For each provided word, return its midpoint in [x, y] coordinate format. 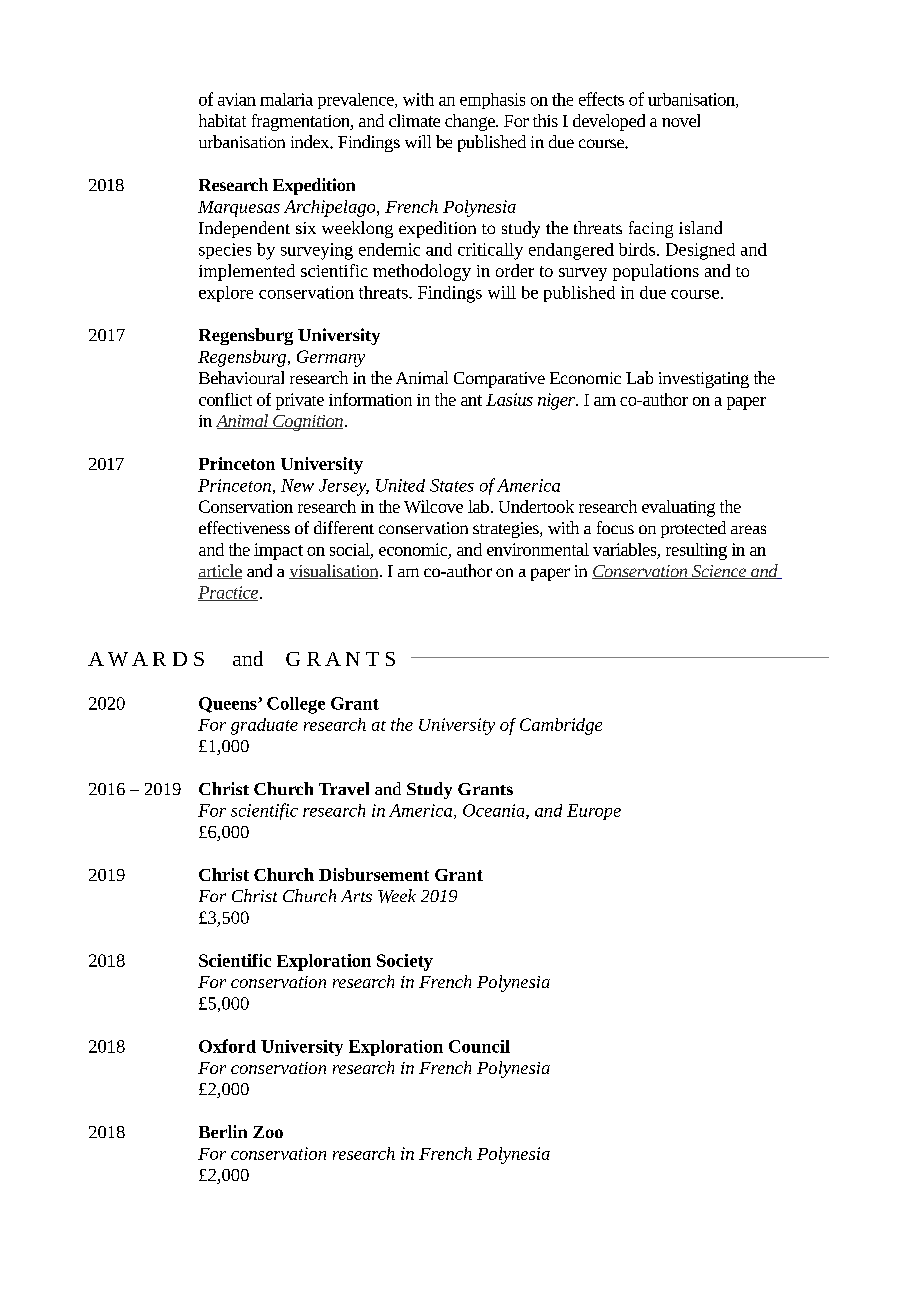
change [471, 122]
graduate [264, 726]
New [297, 485]
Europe [594, 812]
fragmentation [302, 122]
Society [405, 962]
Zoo [268, 1132]
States [452, 485]
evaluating [678, 508]
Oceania [495, 811]
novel [681, 120]
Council [479, 1046]
